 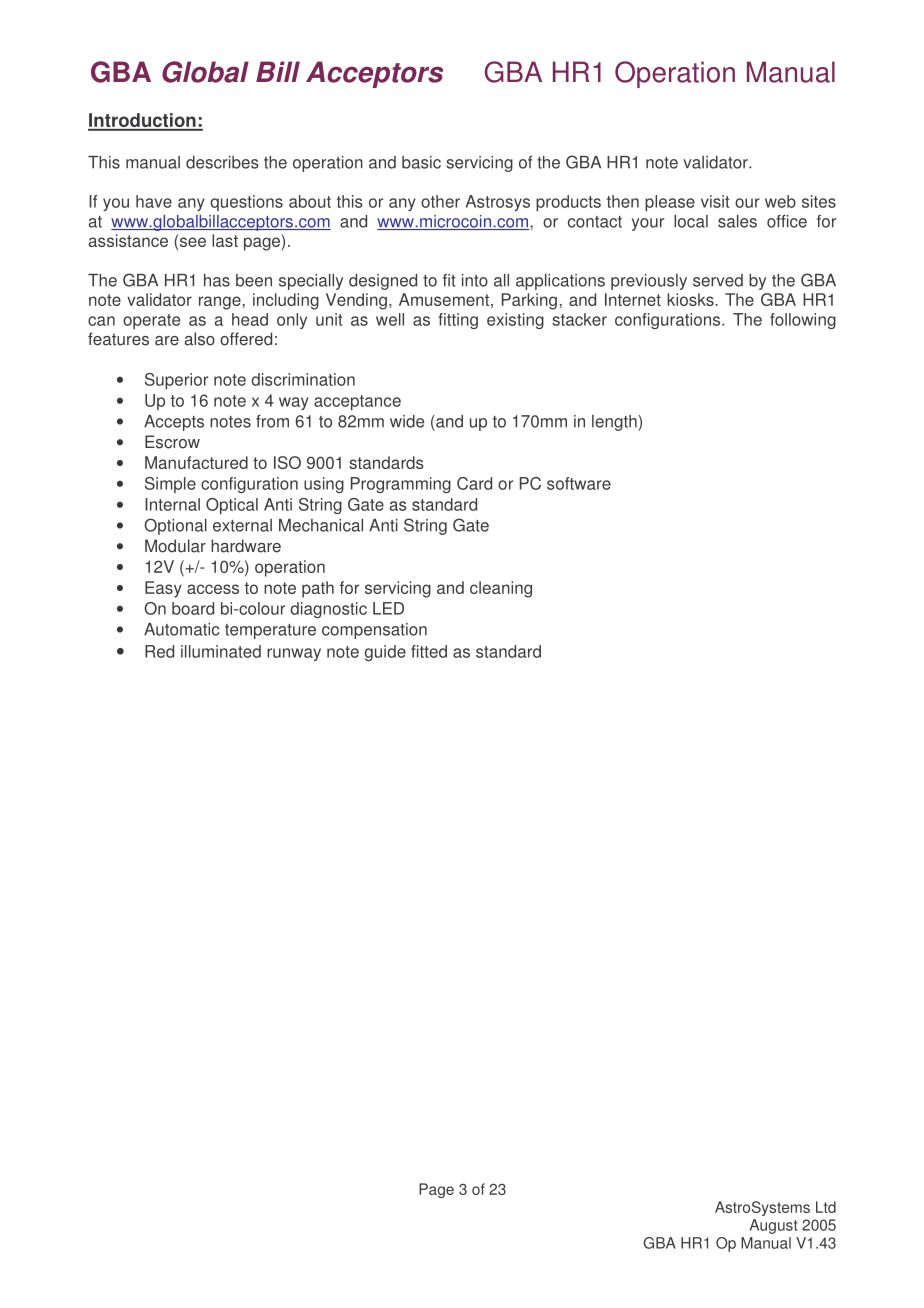 What do you see at coordinates (294, 654) in the image?
I see `runway` at bounding box center [294, 654].
